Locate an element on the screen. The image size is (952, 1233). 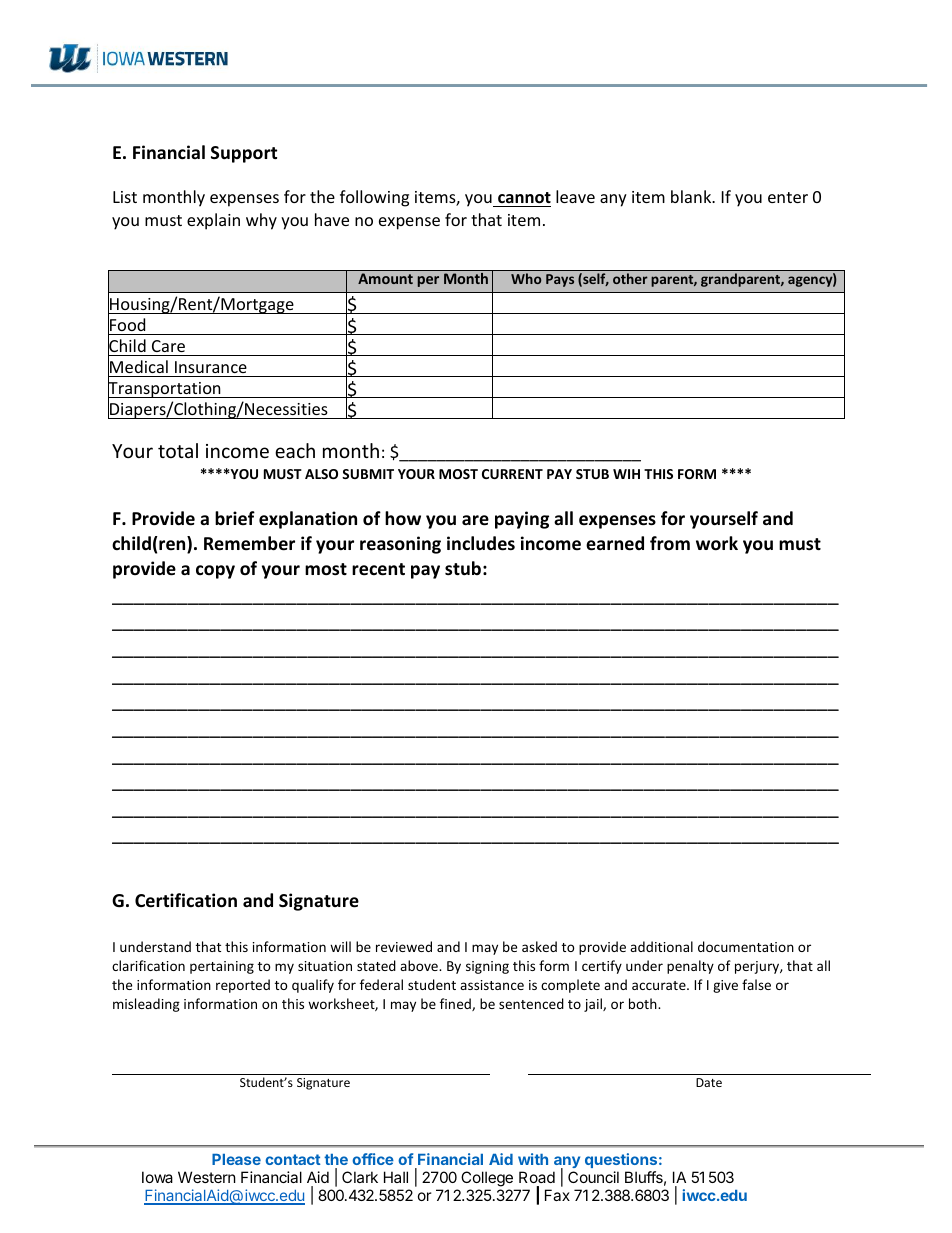
recent is located at coordinates (378, 569).
